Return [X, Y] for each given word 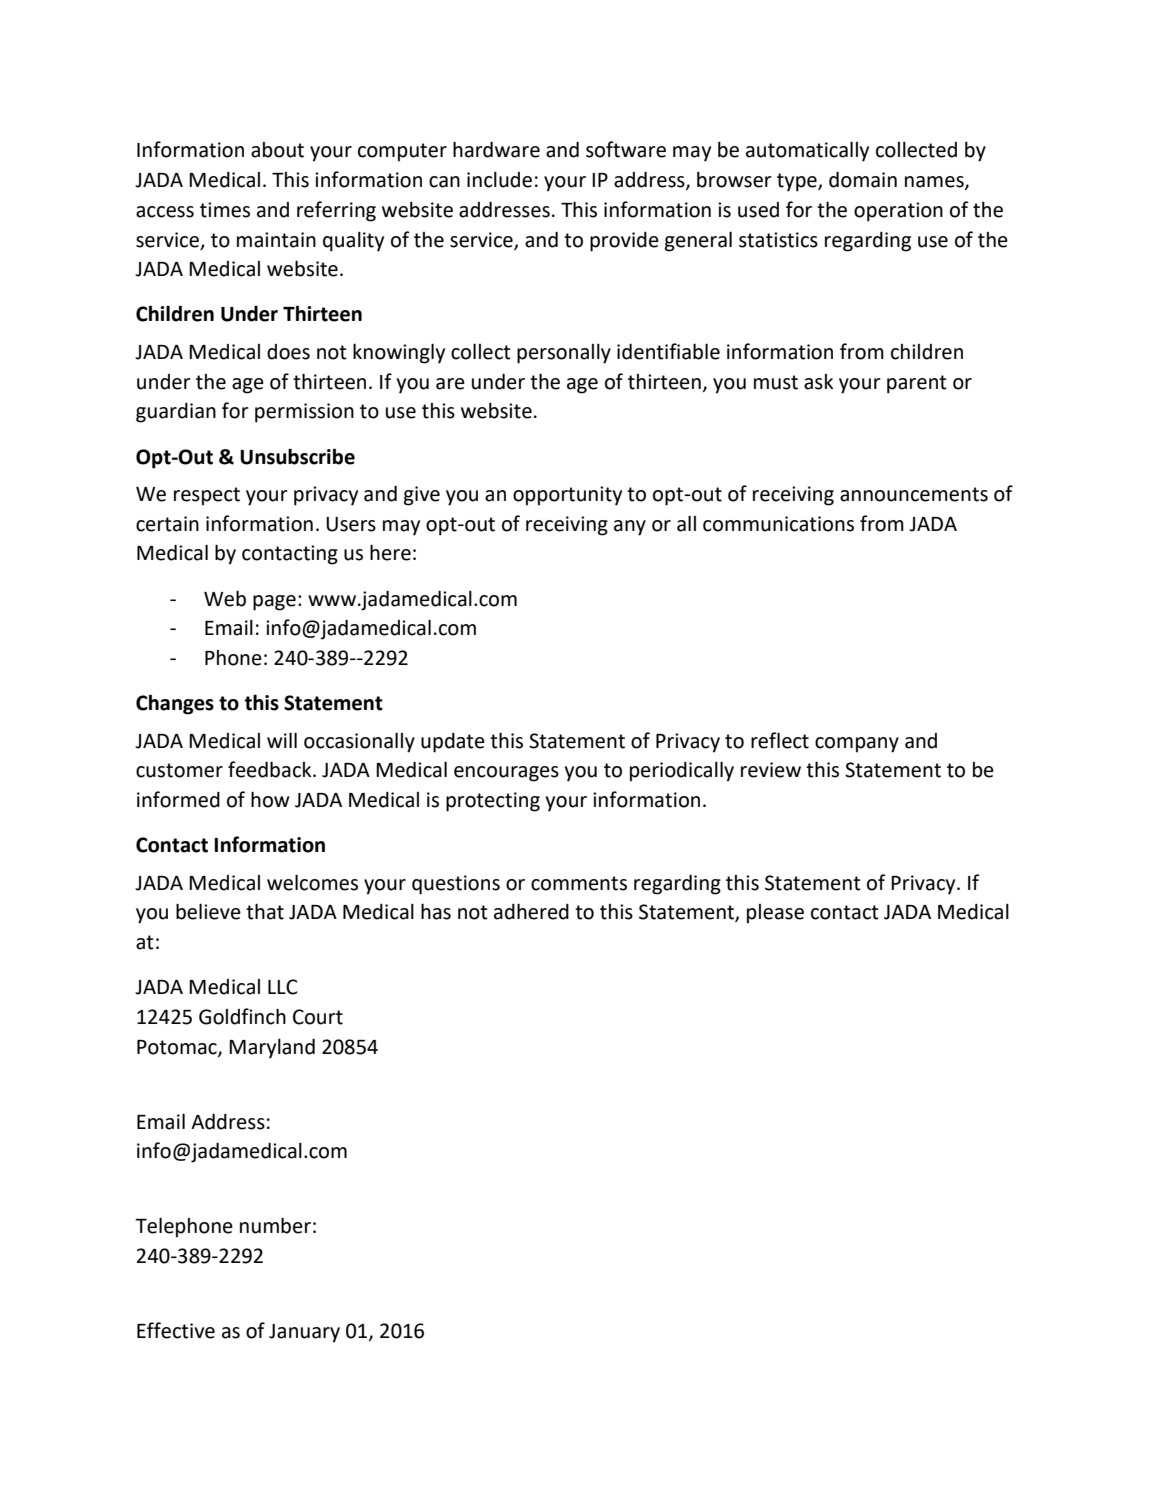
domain [863, 180]
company [857, 745]
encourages [506, 774]
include [499, 180]
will [282, 740]
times [225, 210]
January [304, 1333]
